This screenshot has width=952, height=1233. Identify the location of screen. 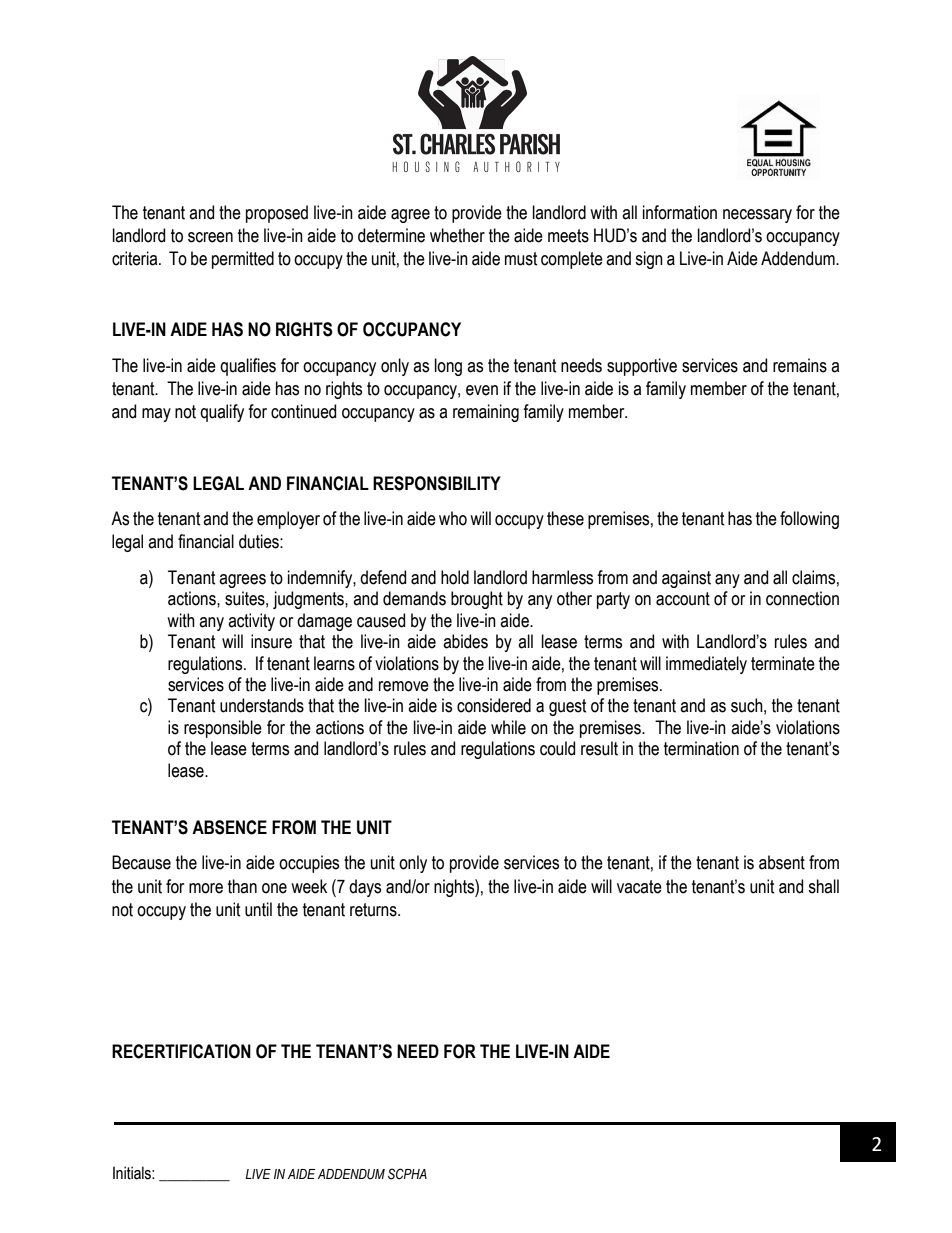
(210, 237).
